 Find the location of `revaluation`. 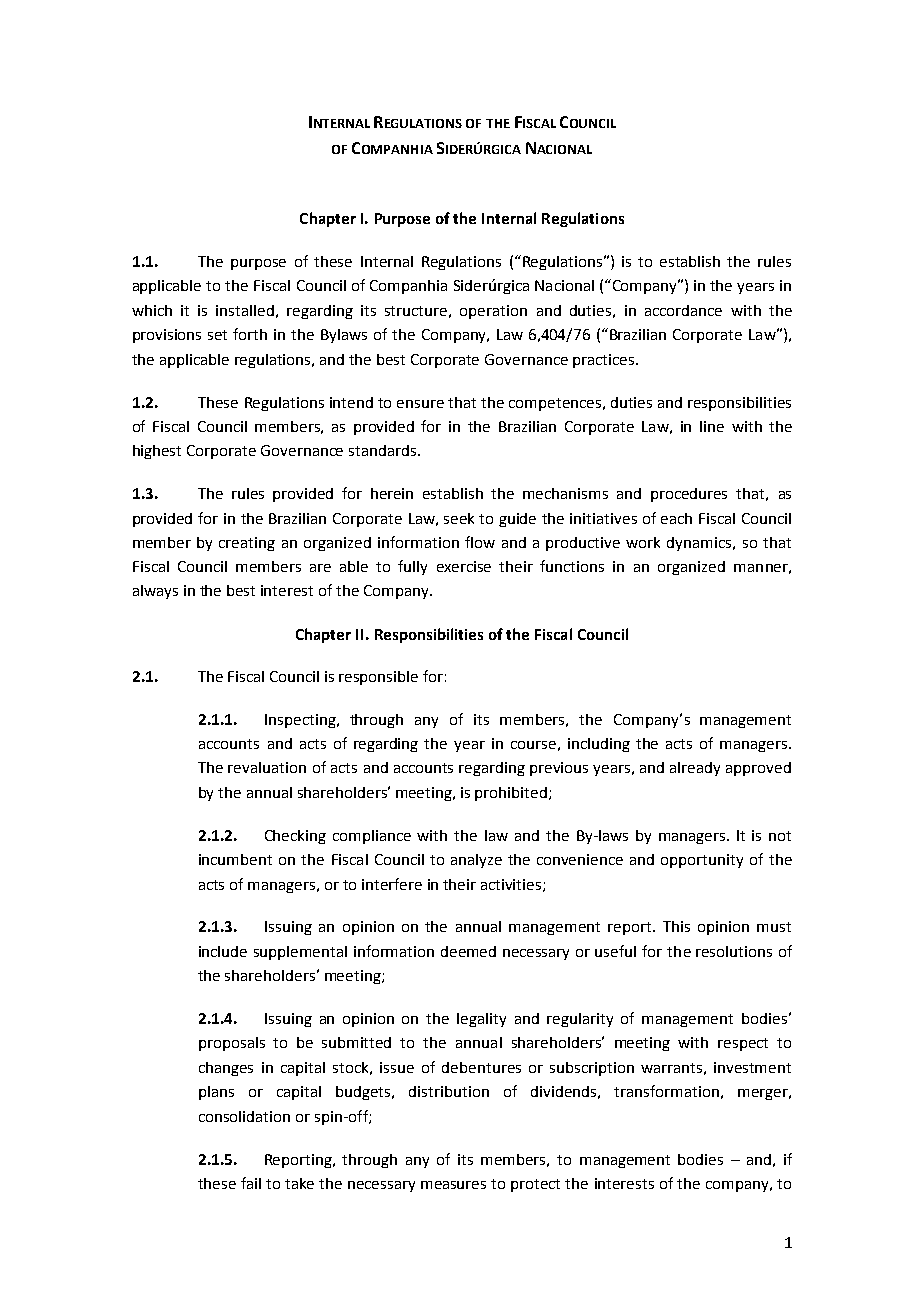

revaluation is located at coordinates (267, 767).
